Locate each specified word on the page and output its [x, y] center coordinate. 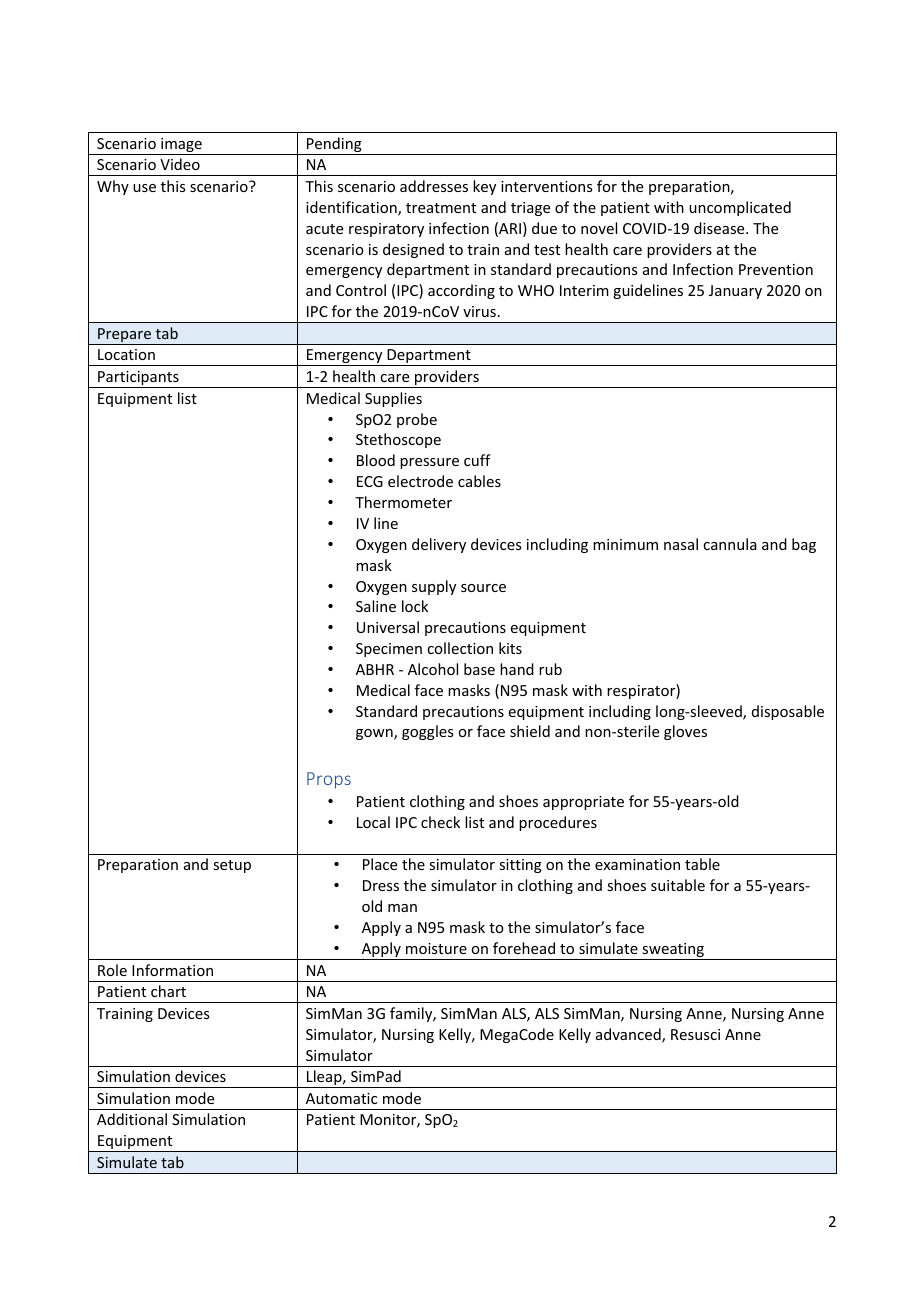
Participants [138, 379]
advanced [629, 1035]
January [735, 292]
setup [232, 866]
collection [460, 648]
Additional [132, 1119]
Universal [388, 627]
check [440, 822]
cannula [730, 544]
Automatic [341, 1098]
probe [417, 420]
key [484, 187]
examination [637, 864]
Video [180, 164]
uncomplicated [740, 208]
